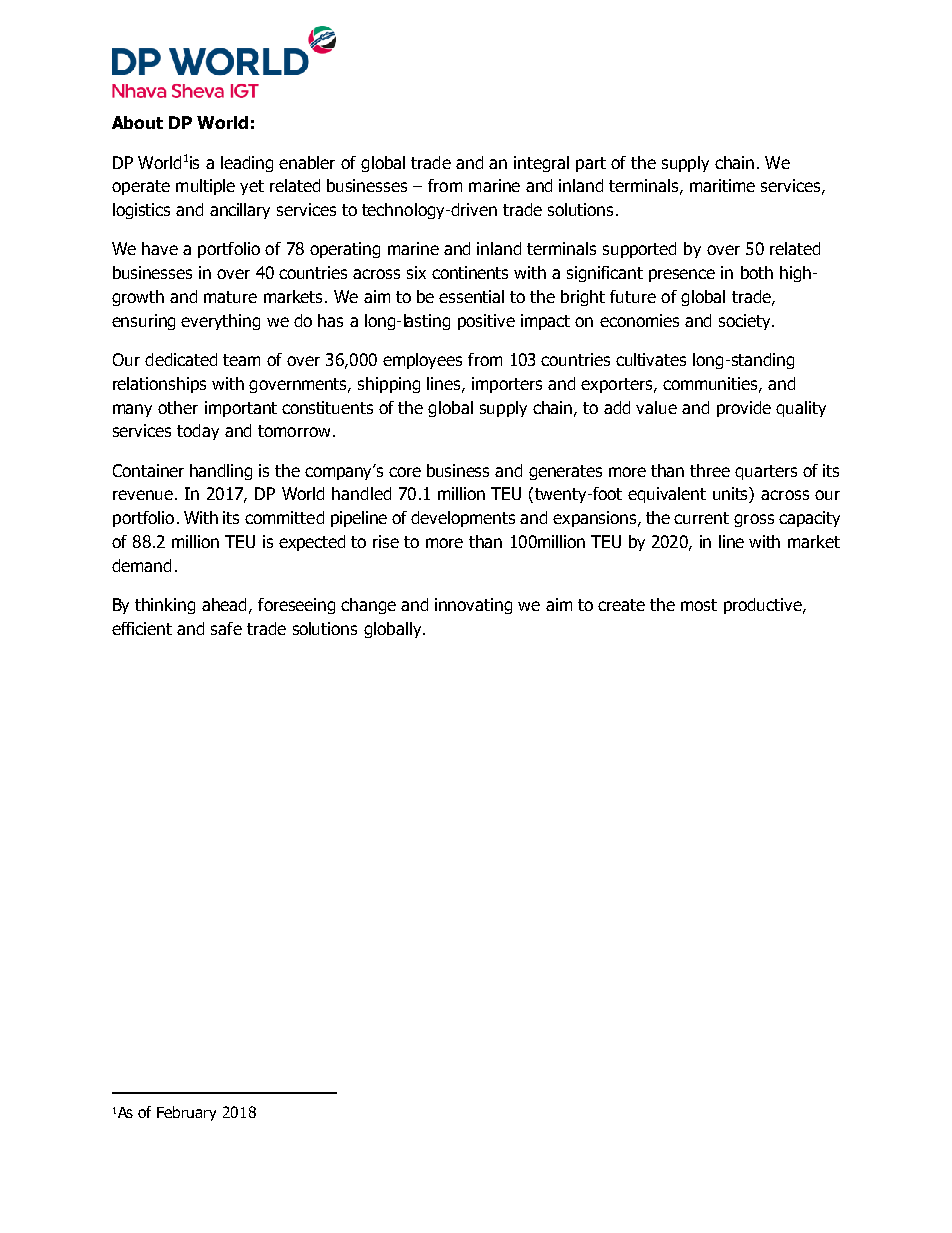 The image size is (952, 1233). I want to click on productive, so click(764, 606).
